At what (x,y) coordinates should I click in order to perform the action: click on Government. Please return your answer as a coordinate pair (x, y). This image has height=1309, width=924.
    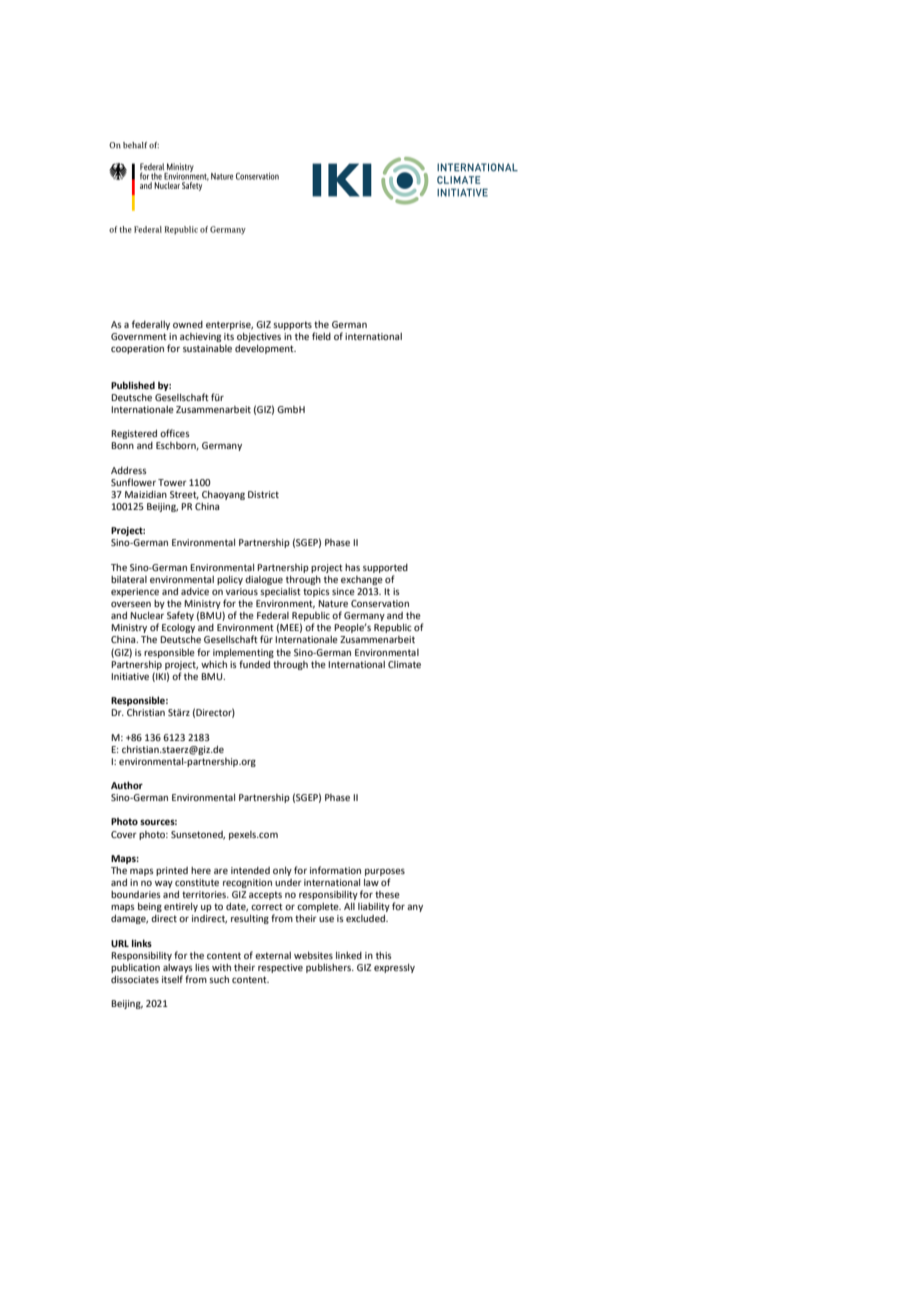
    Looking at the image, I should click on (139, 336).
